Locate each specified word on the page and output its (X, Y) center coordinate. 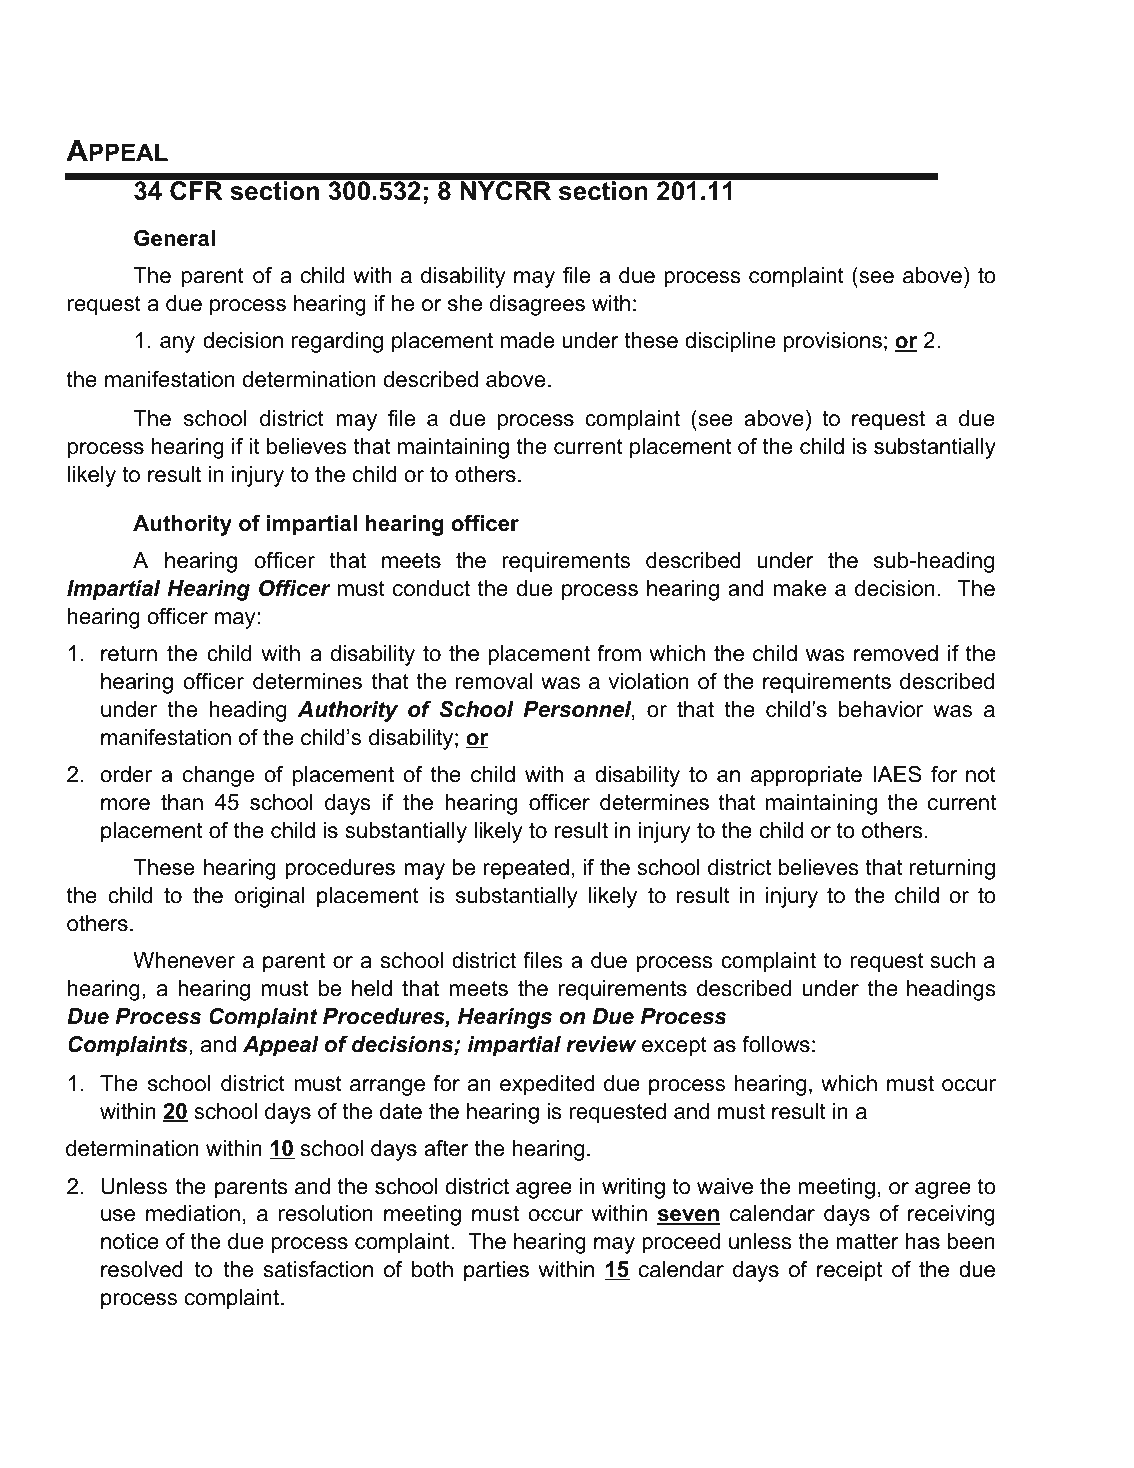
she (465, 303)
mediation (193, 1213)
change (218, 776)
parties (496, 1271)
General (174, 238)
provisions (833, 342)
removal (494, 681)
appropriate (806, 776)
